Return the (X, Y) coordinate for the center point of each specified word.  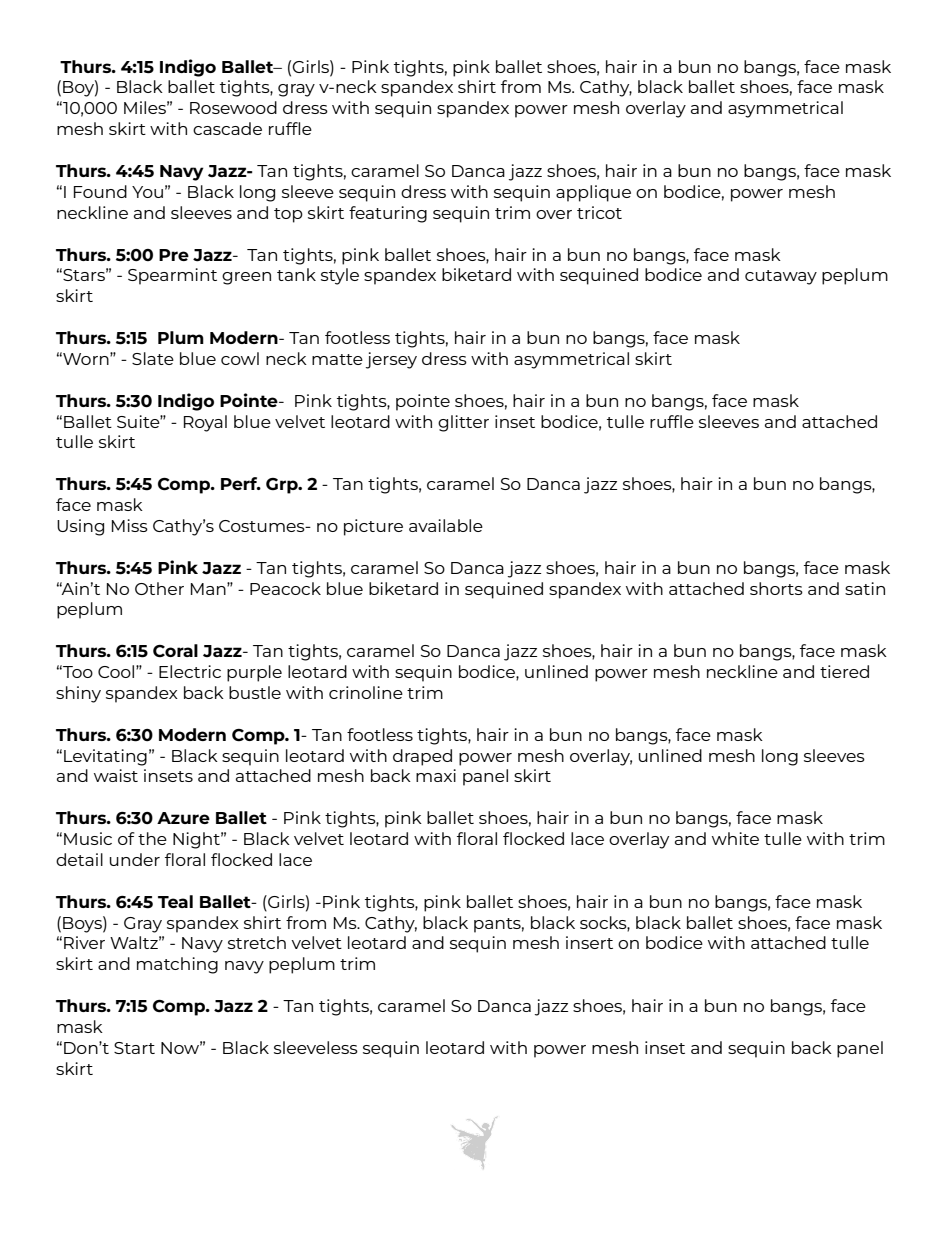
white (735, 838)
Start (134, 1048)
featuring (388, 214)
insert (589, 942)
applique (593, 193)
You (147, 192)
